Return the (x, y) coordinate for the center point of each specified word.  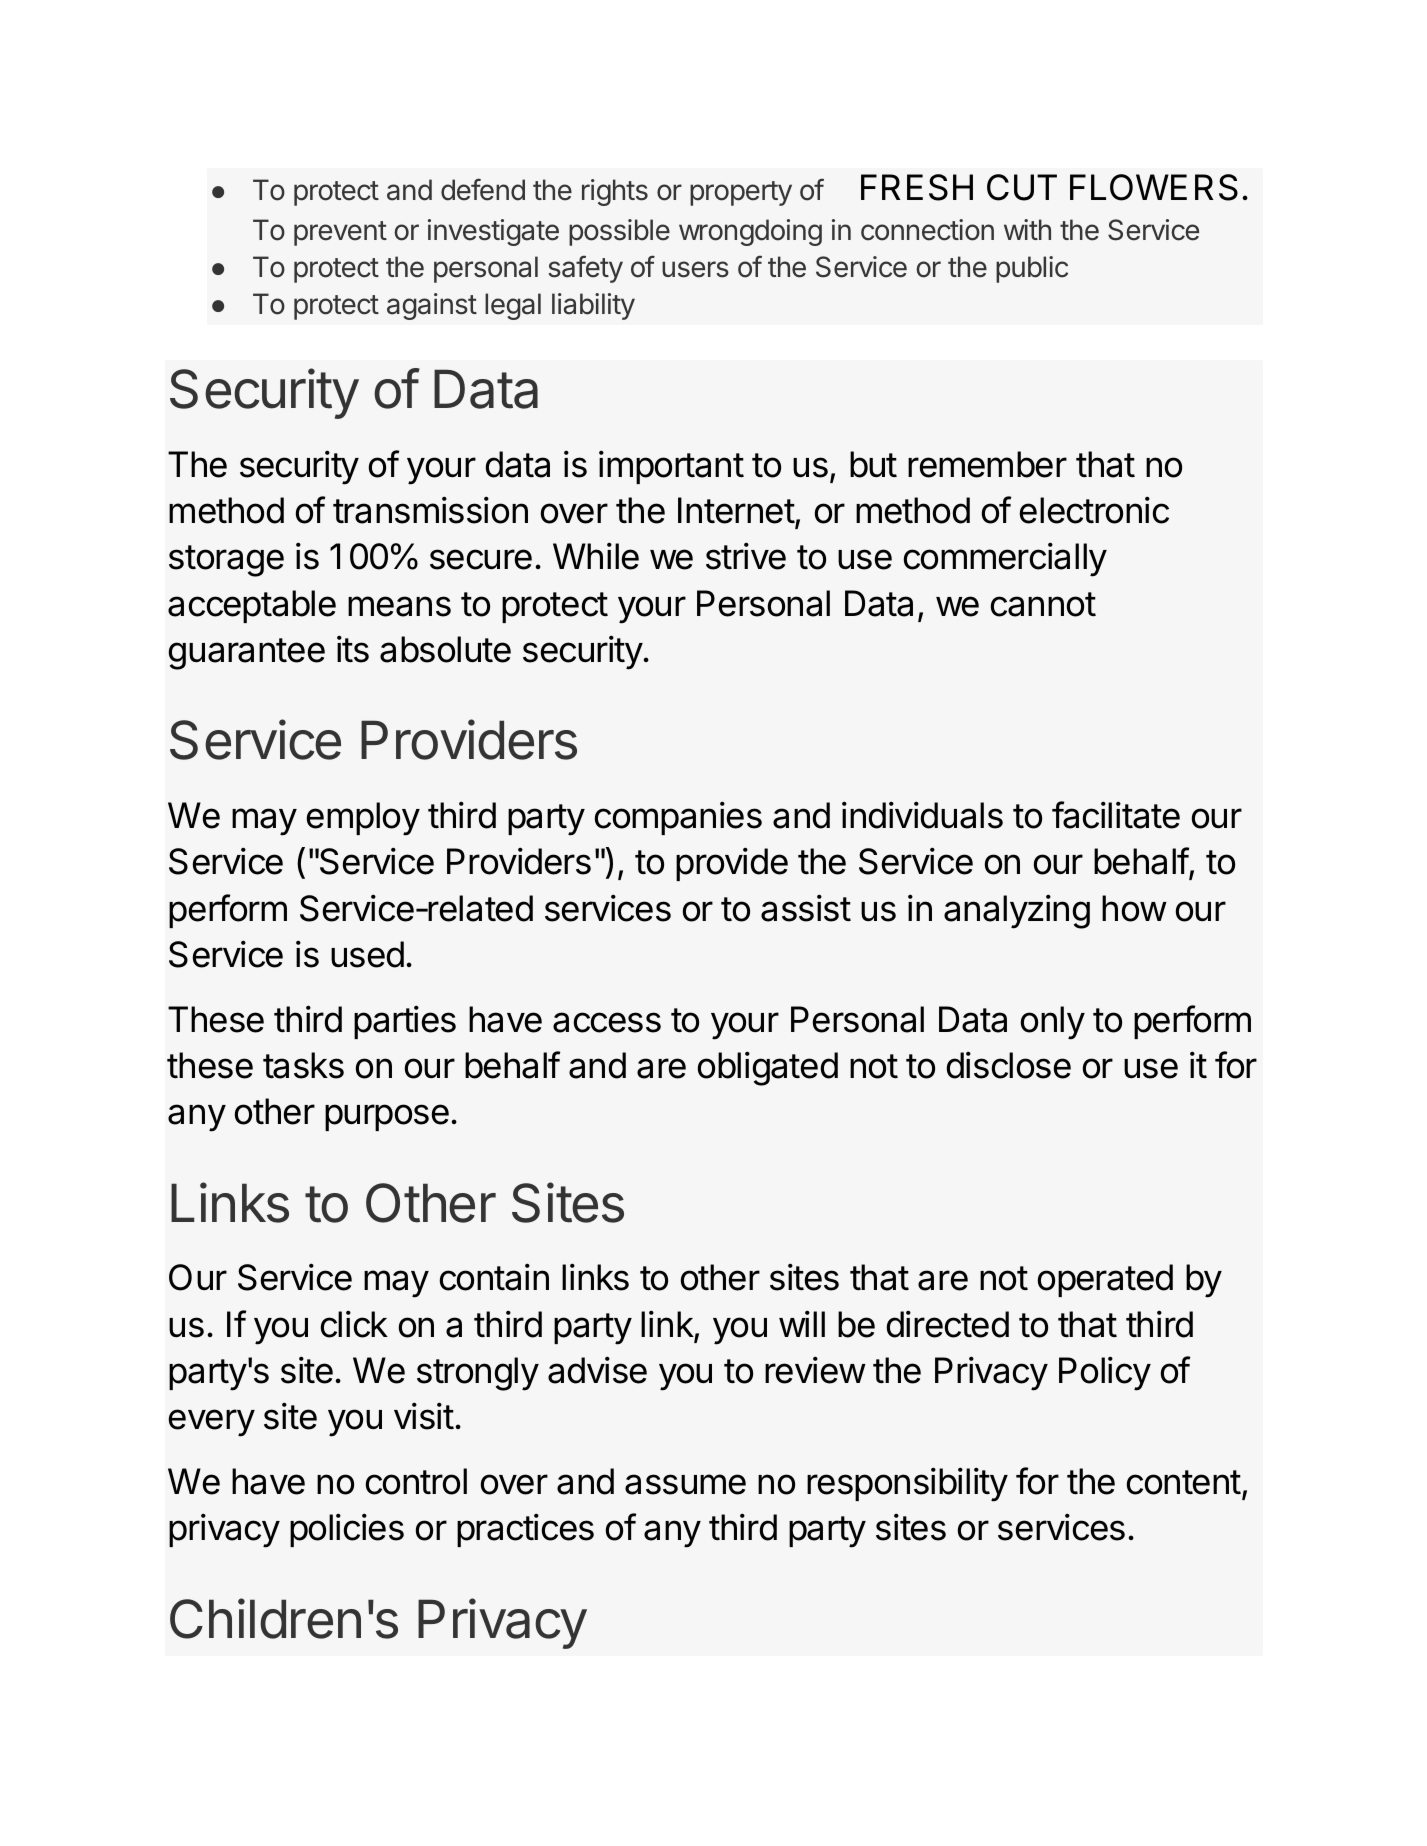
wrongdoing (750, 232)
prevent (340, 233)
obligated (767, 1068)
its (353, 649)
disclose (1008, 1065)
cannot (1043, 604)
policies (347, 1530)
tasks (303, 1065)
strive (746, 556)
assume (685, 1484)
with (1027, 229)
